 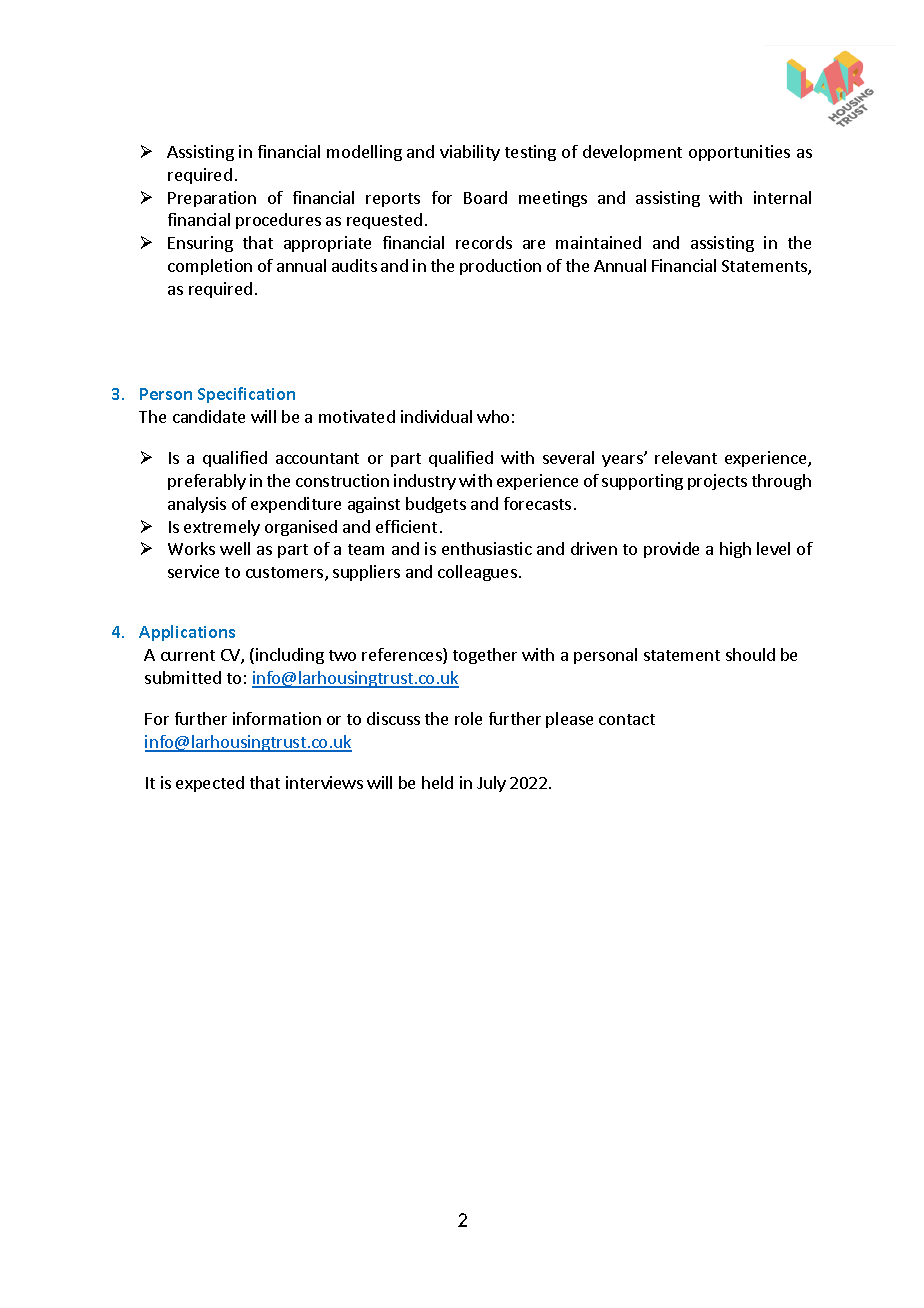 I want to click on high, so click(x=735, y=550).
